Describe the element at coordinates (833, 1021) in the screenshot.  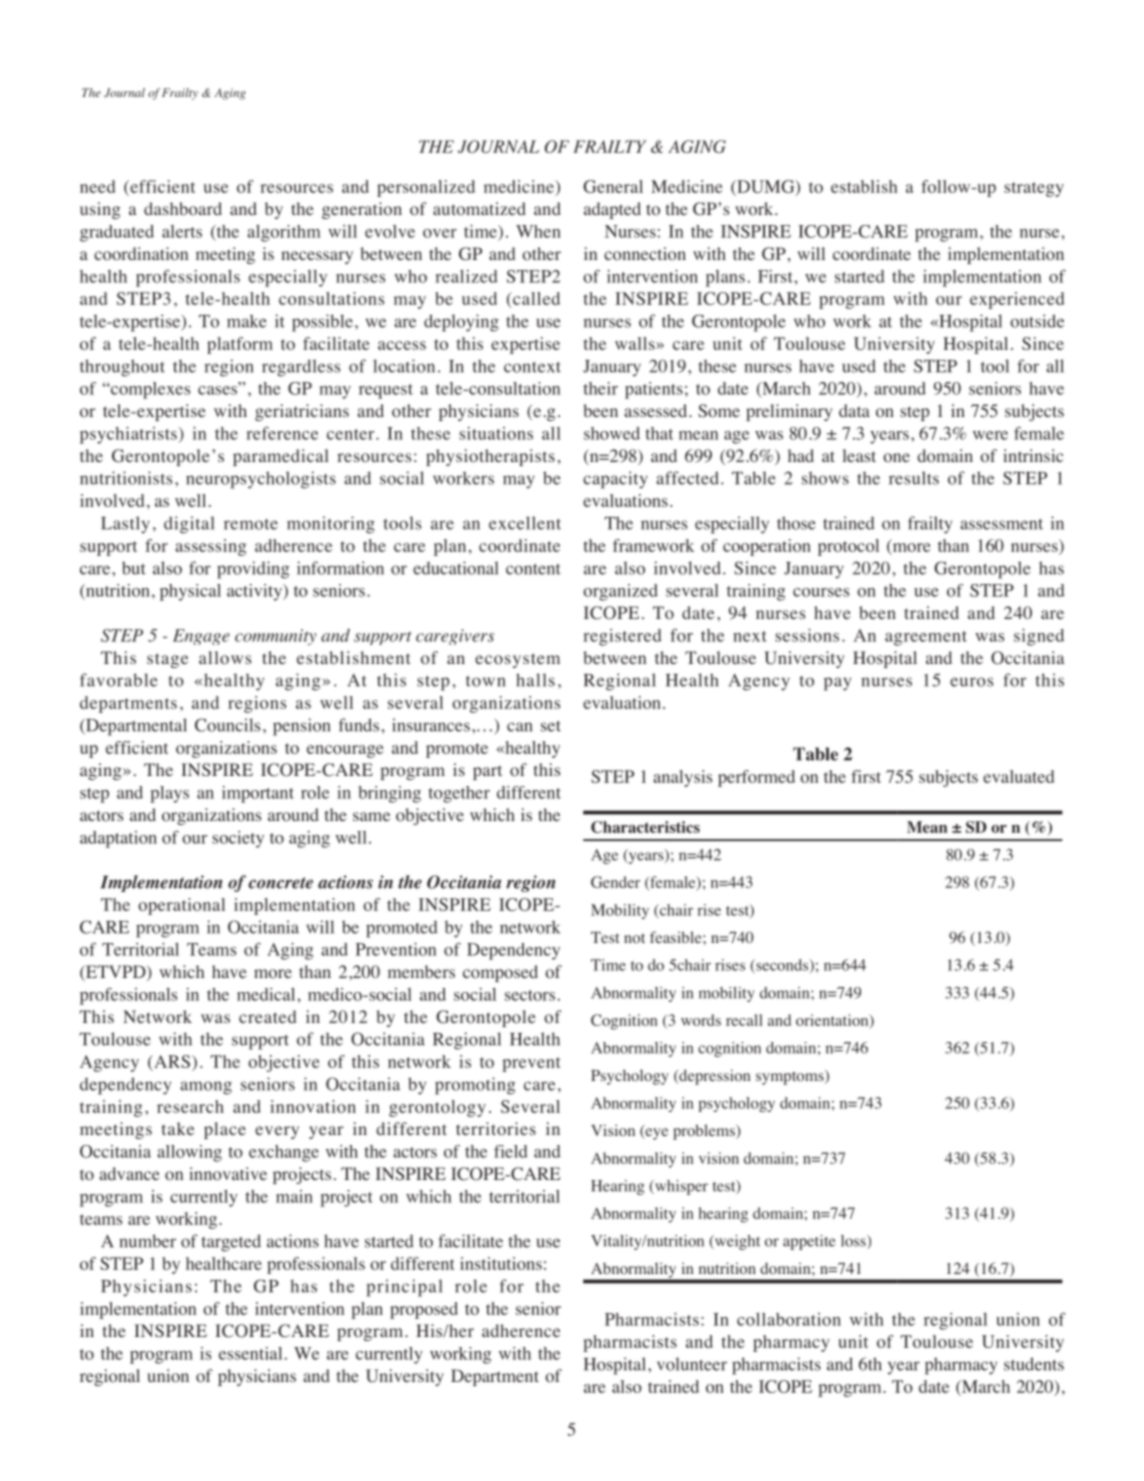
I see `orientation` at that location.
